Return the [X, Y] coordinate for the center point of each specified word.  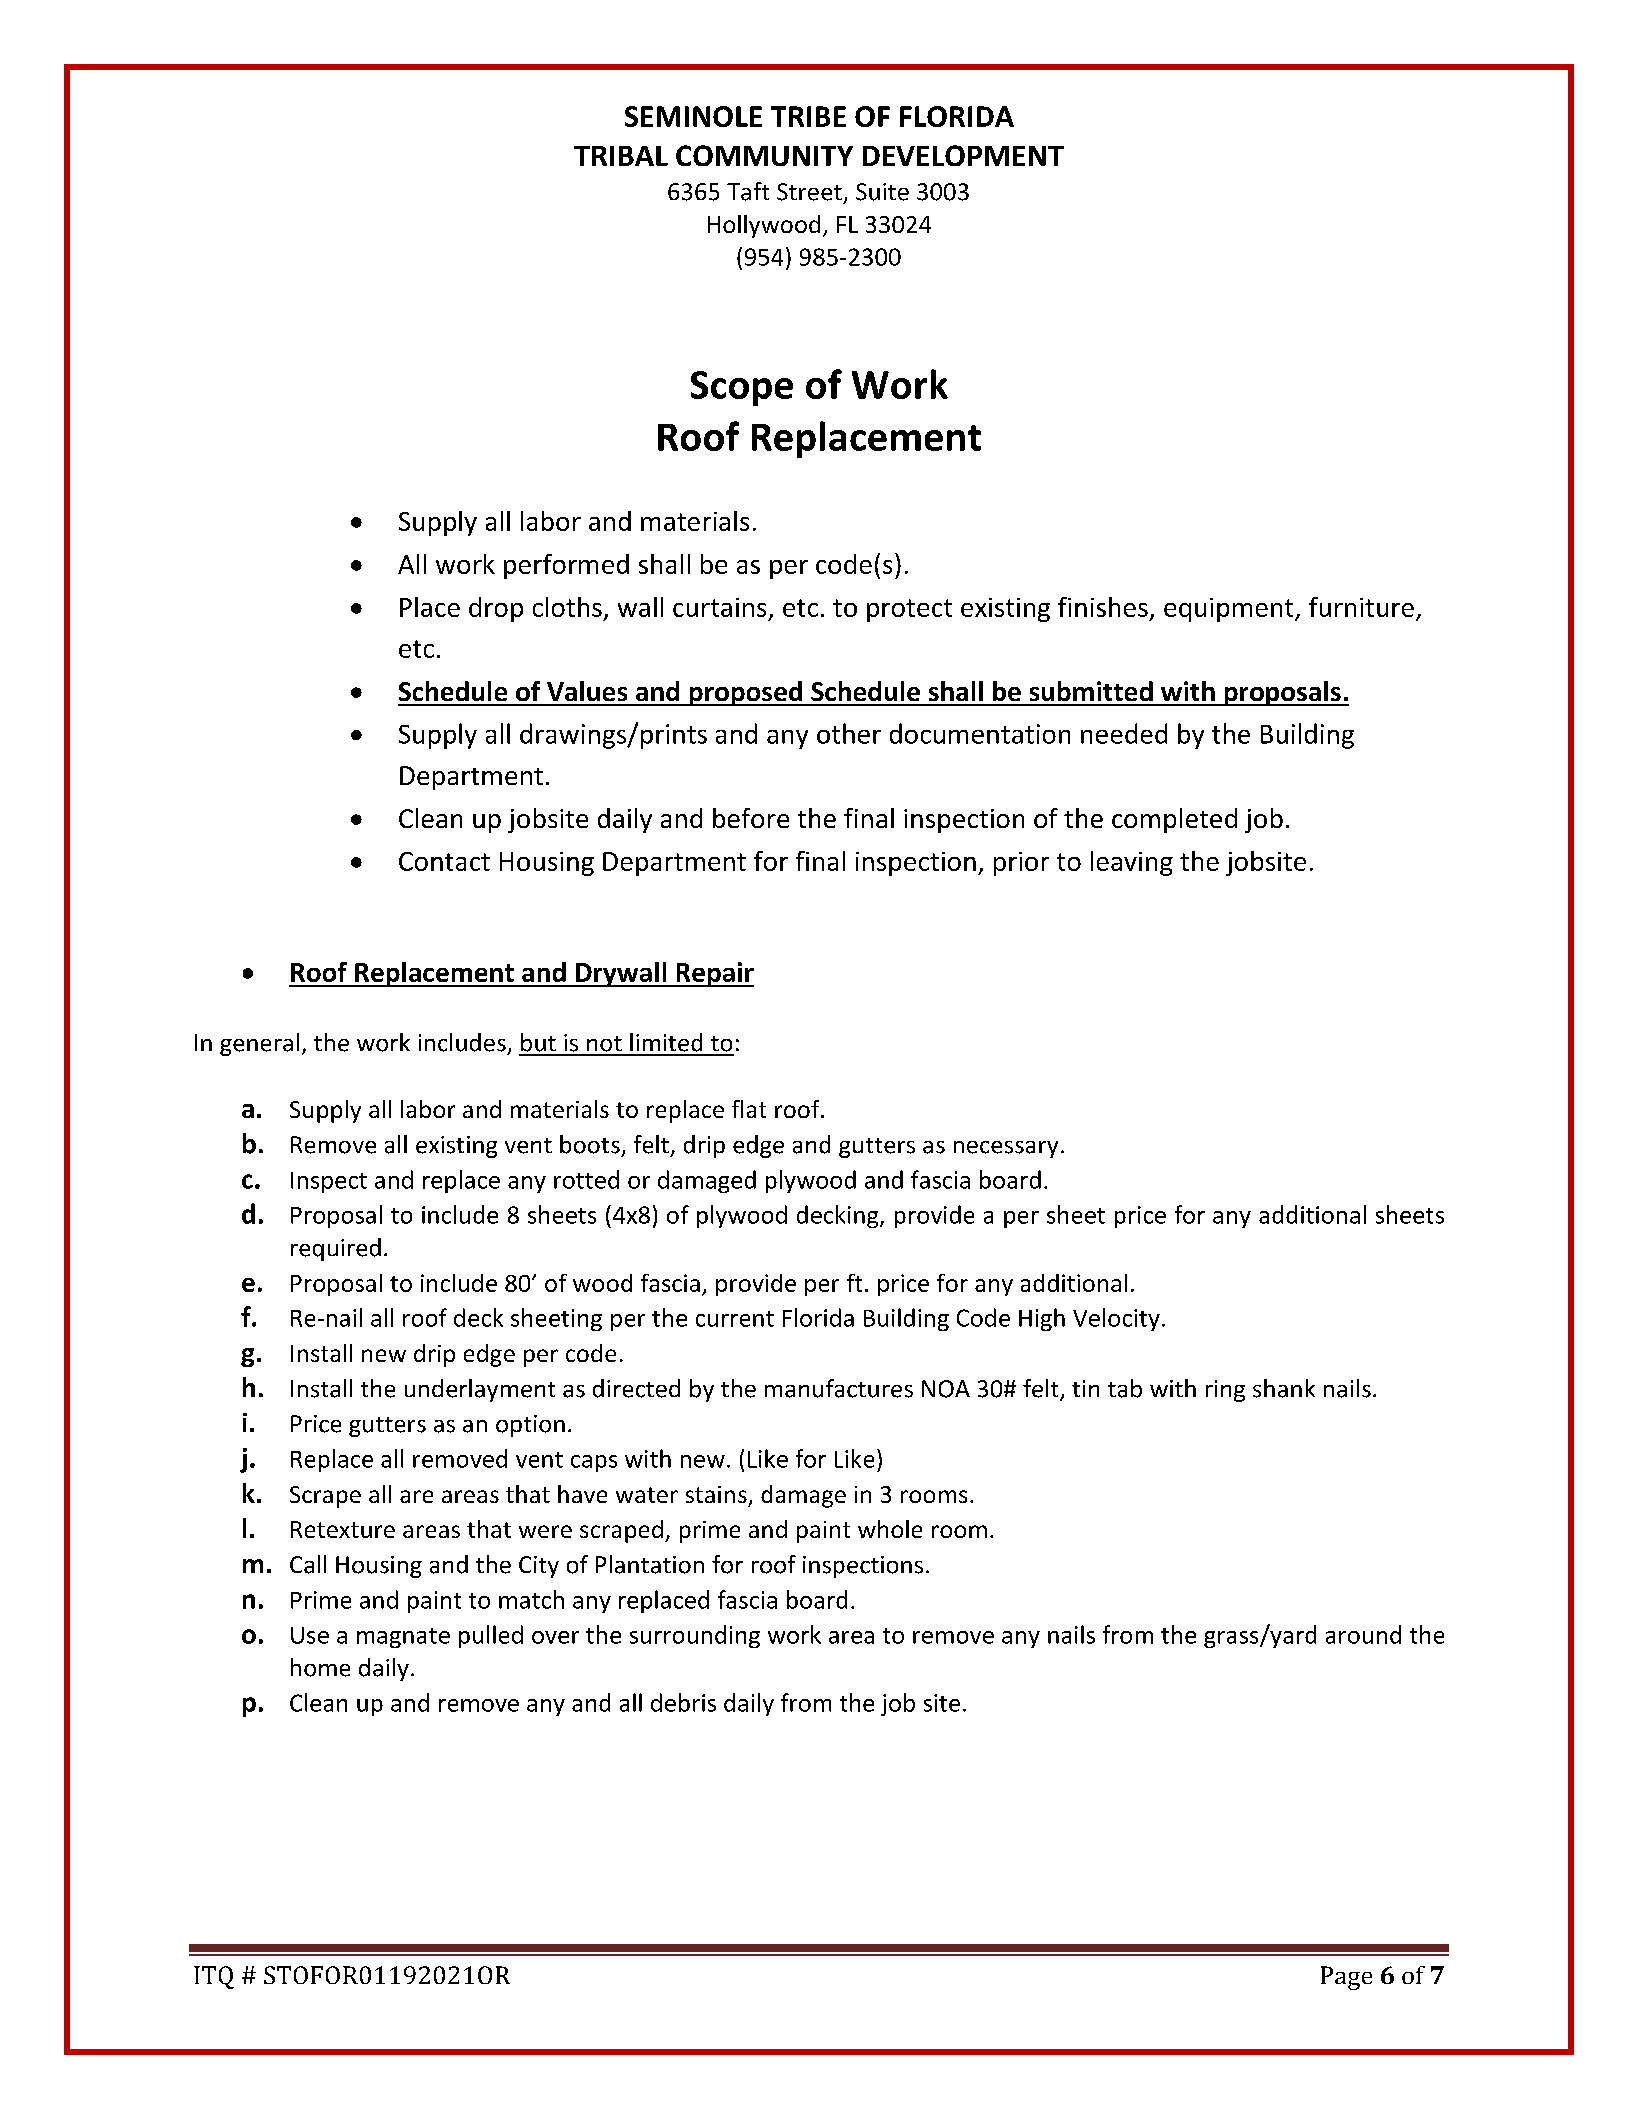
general [259, 1044]
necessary [1006, 1149]
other [849, 733]
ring [1225, 1391]
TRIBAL [621, 156]
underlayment [480, 1390]
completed [1174, 820]
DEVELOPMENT [963, 155]
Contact [444, 861]
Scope [742, 388]
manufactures [839, 1388]
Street [809, 192]
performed [566, 566]
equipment [1230, 610]
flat [749, 1109]
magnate [403, 1638]
